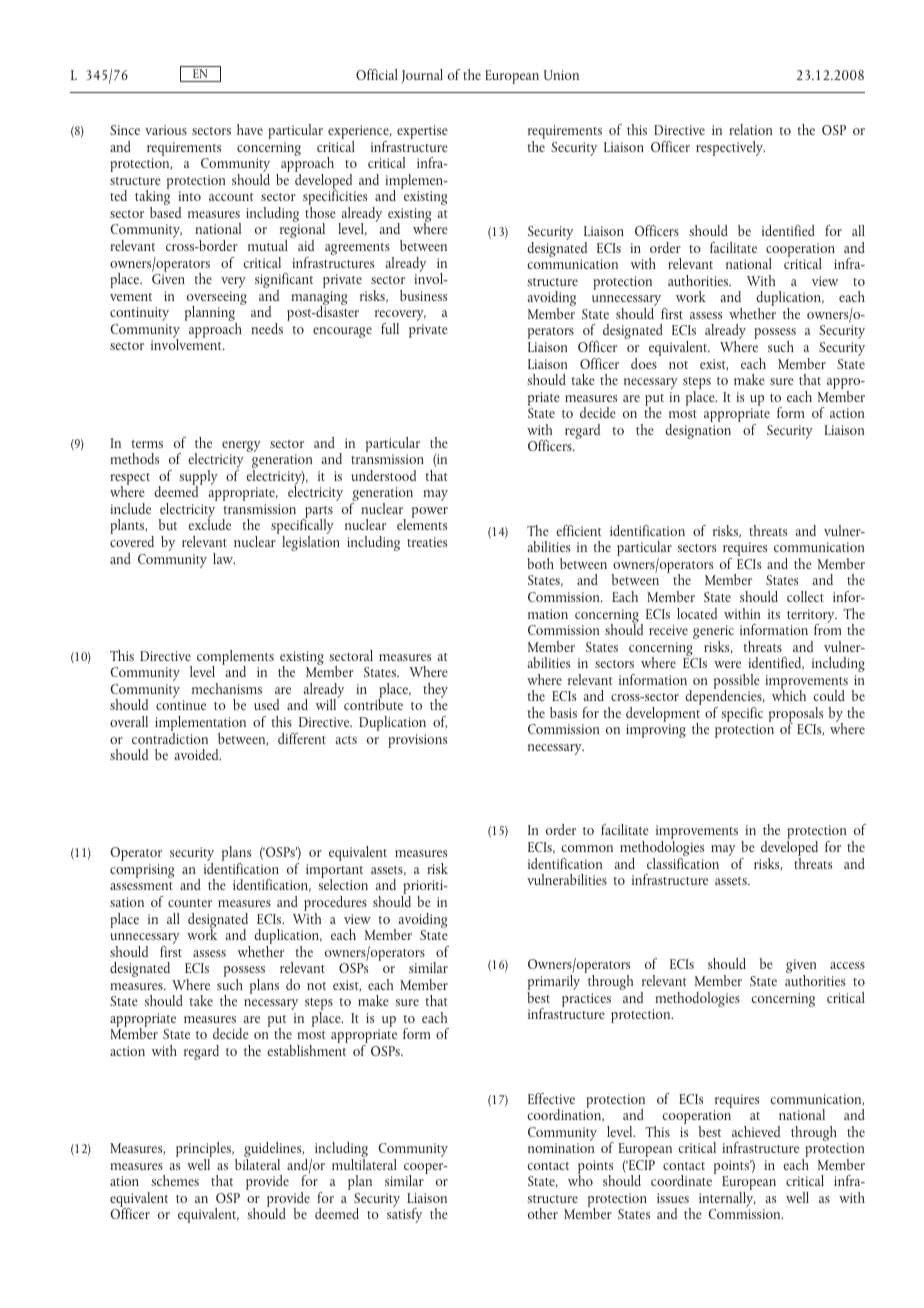 The image size is (924, 1308). What do you see at coordinates (422, 132) in the screenshot?
I see `expertise` at bounding box center [422, 132].
